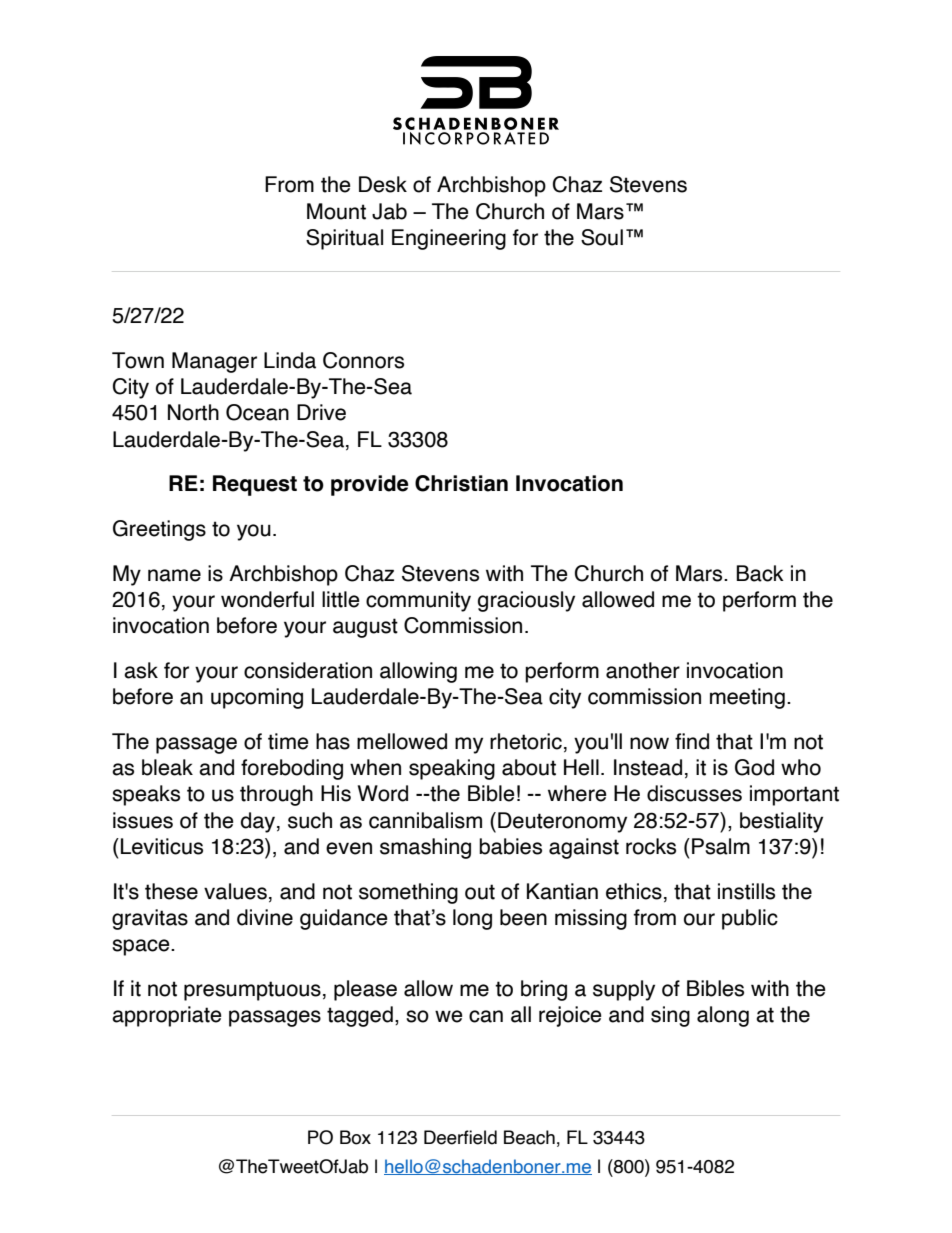 The image size is (952, 1233). I want to click on Christian, so click(461, 483).
